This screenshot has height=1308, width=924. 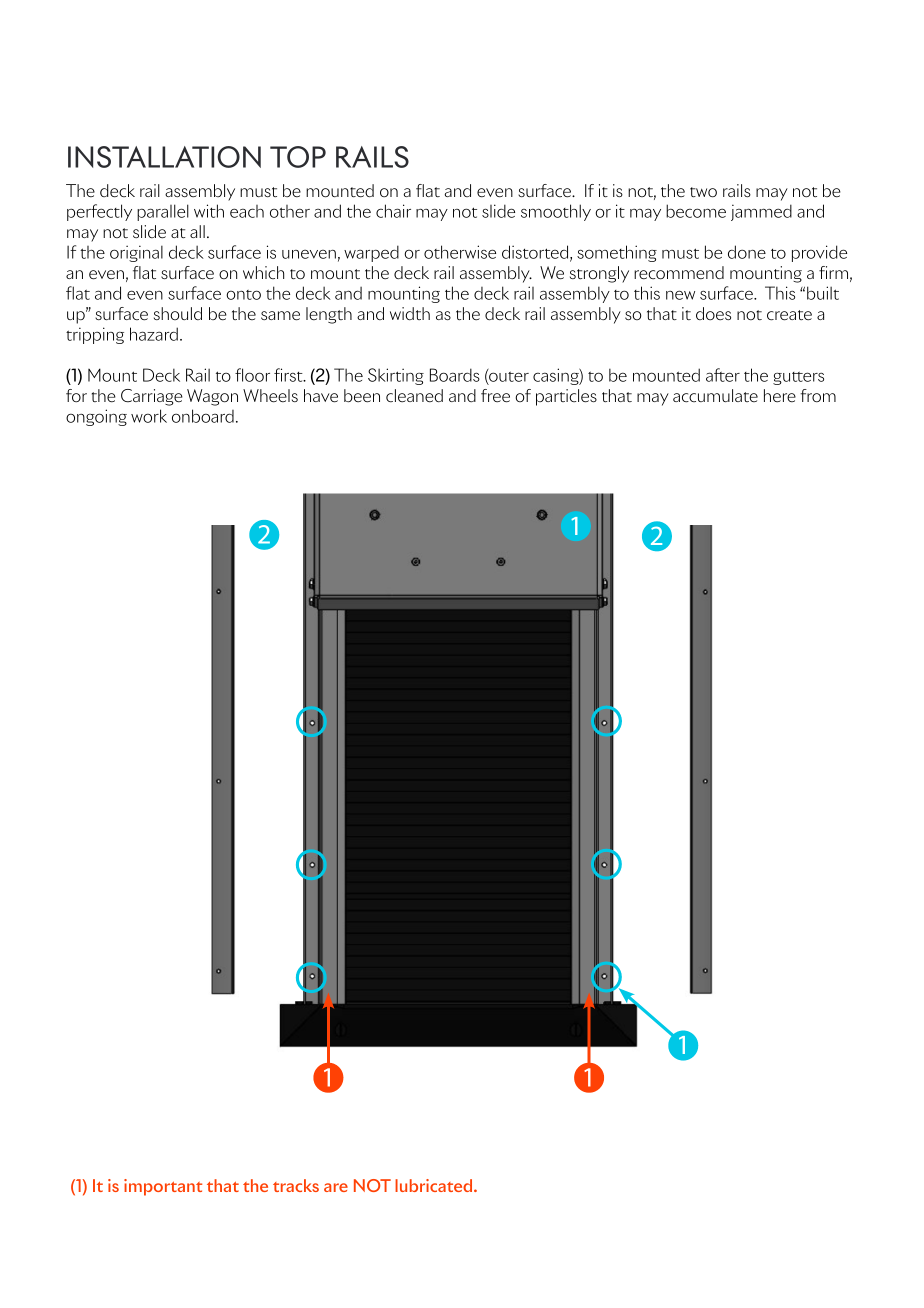 I want to click on cleaned, so click(x=414, y=396).
